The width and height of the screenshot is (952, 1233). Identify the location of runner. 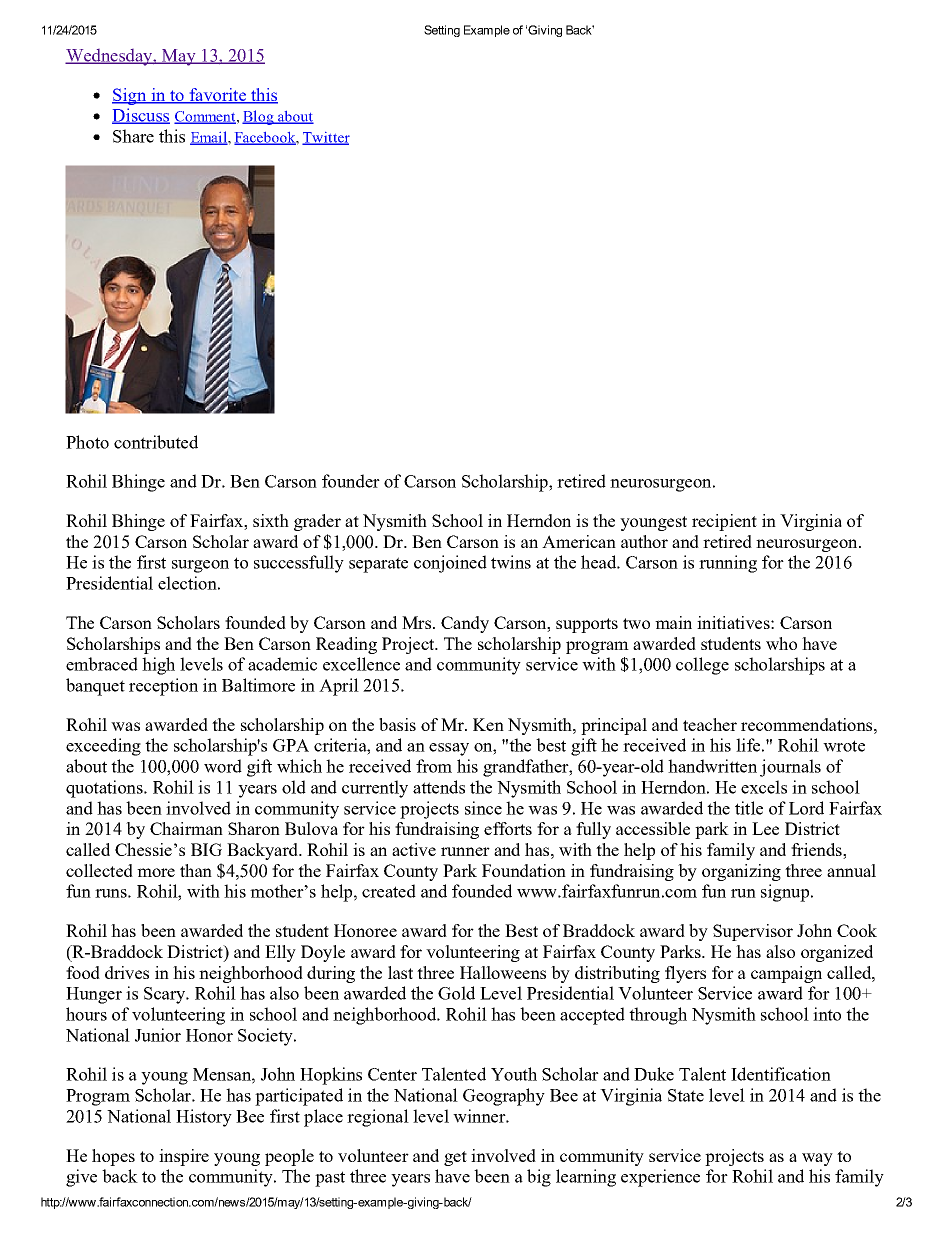
(465, 851).
